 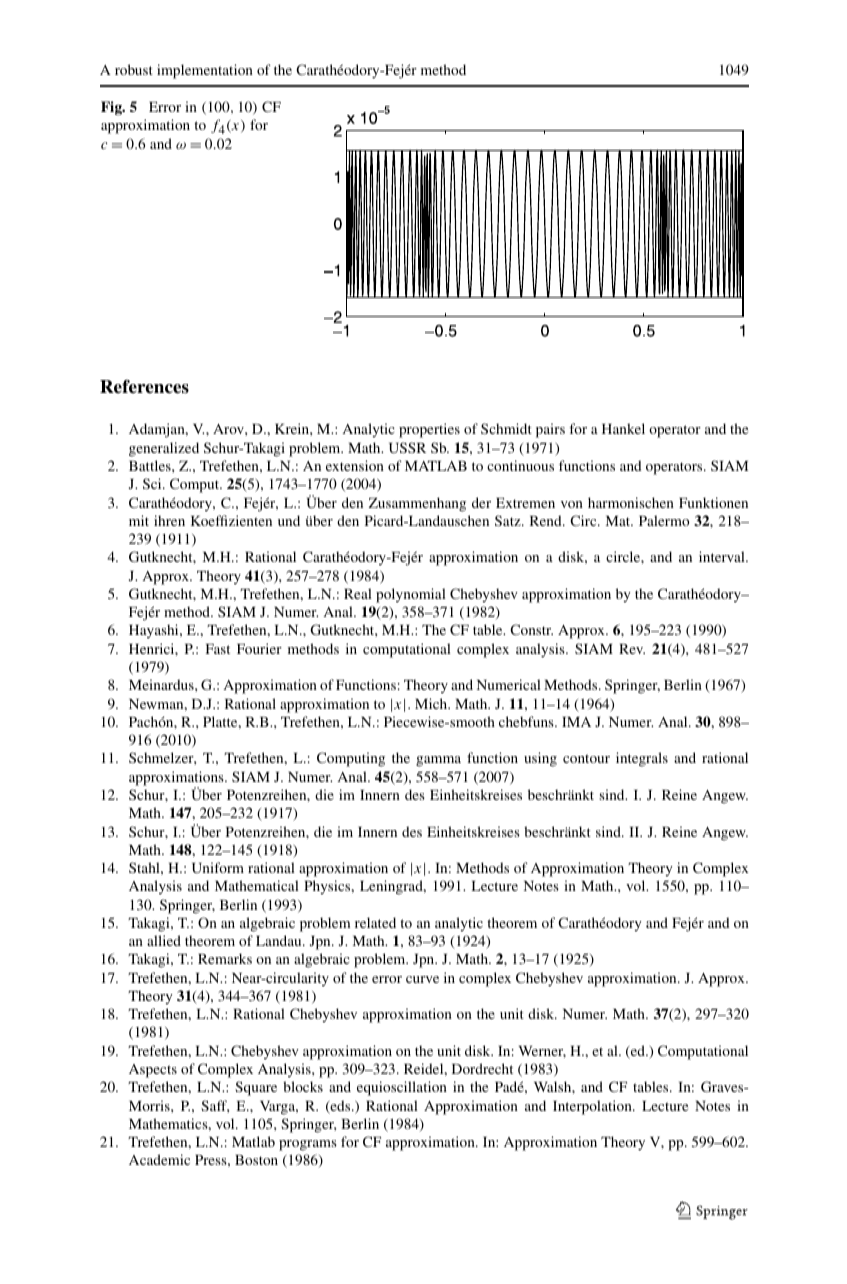 I want to click on implementation, so click(x=205, y=71).
